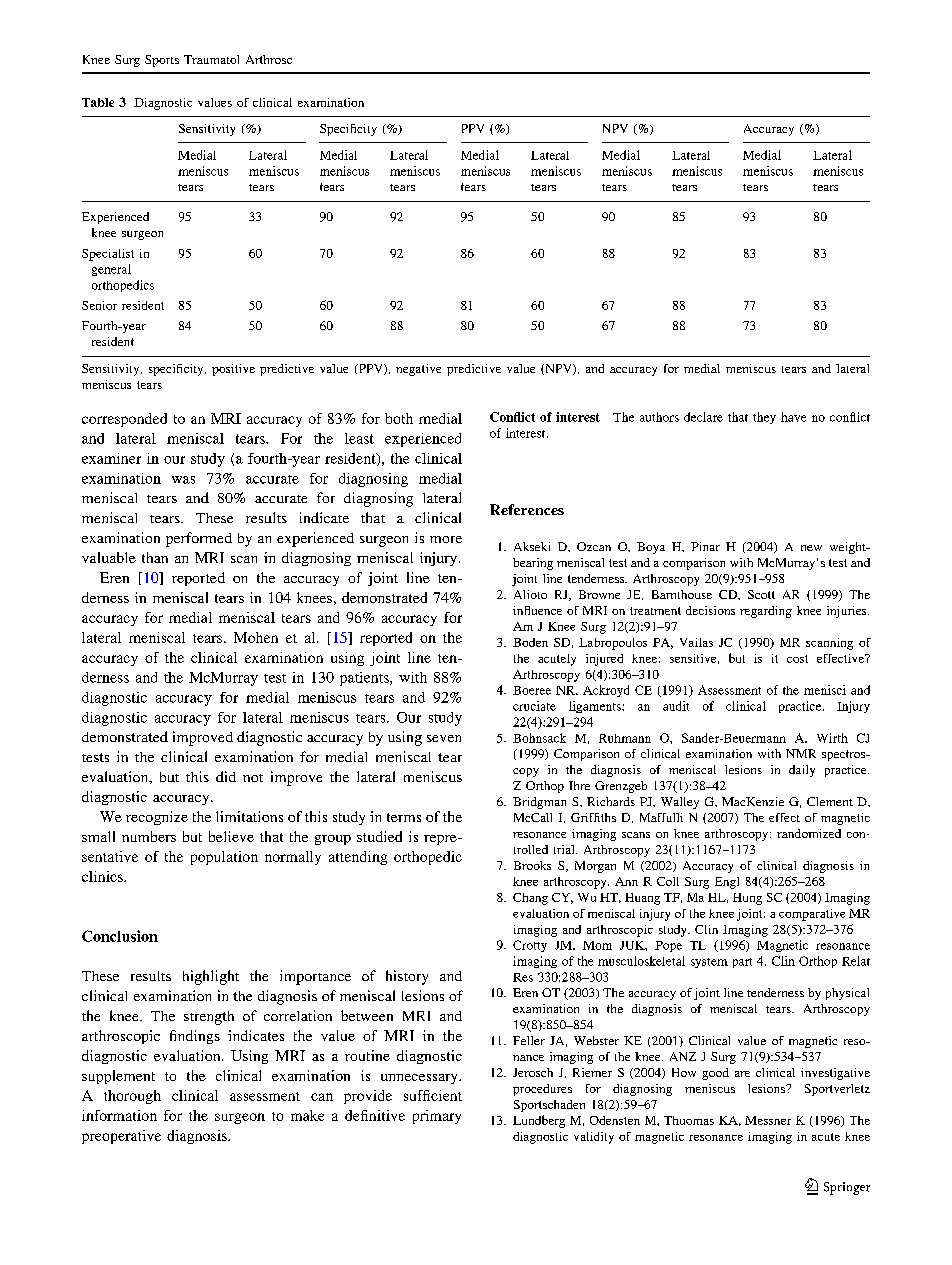 The height and width of the screenshot is (1265, 952). What do you see at coordinates (98, 102) in the screenshot?
I see `Table` at bounding box center [98, 102].
